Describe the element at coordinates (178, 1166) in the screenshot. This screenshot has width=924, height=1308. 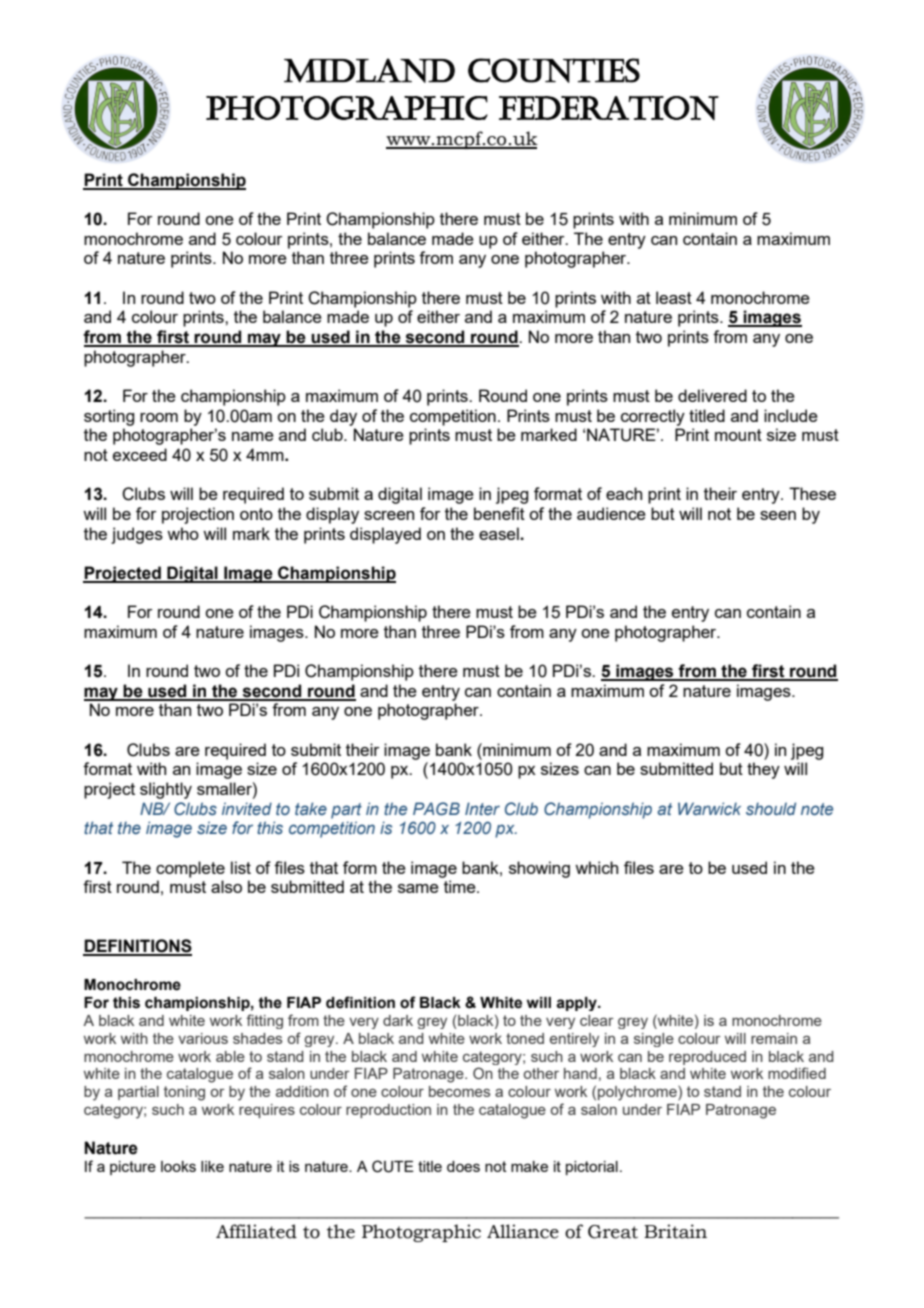
I see `looks` at that location.
